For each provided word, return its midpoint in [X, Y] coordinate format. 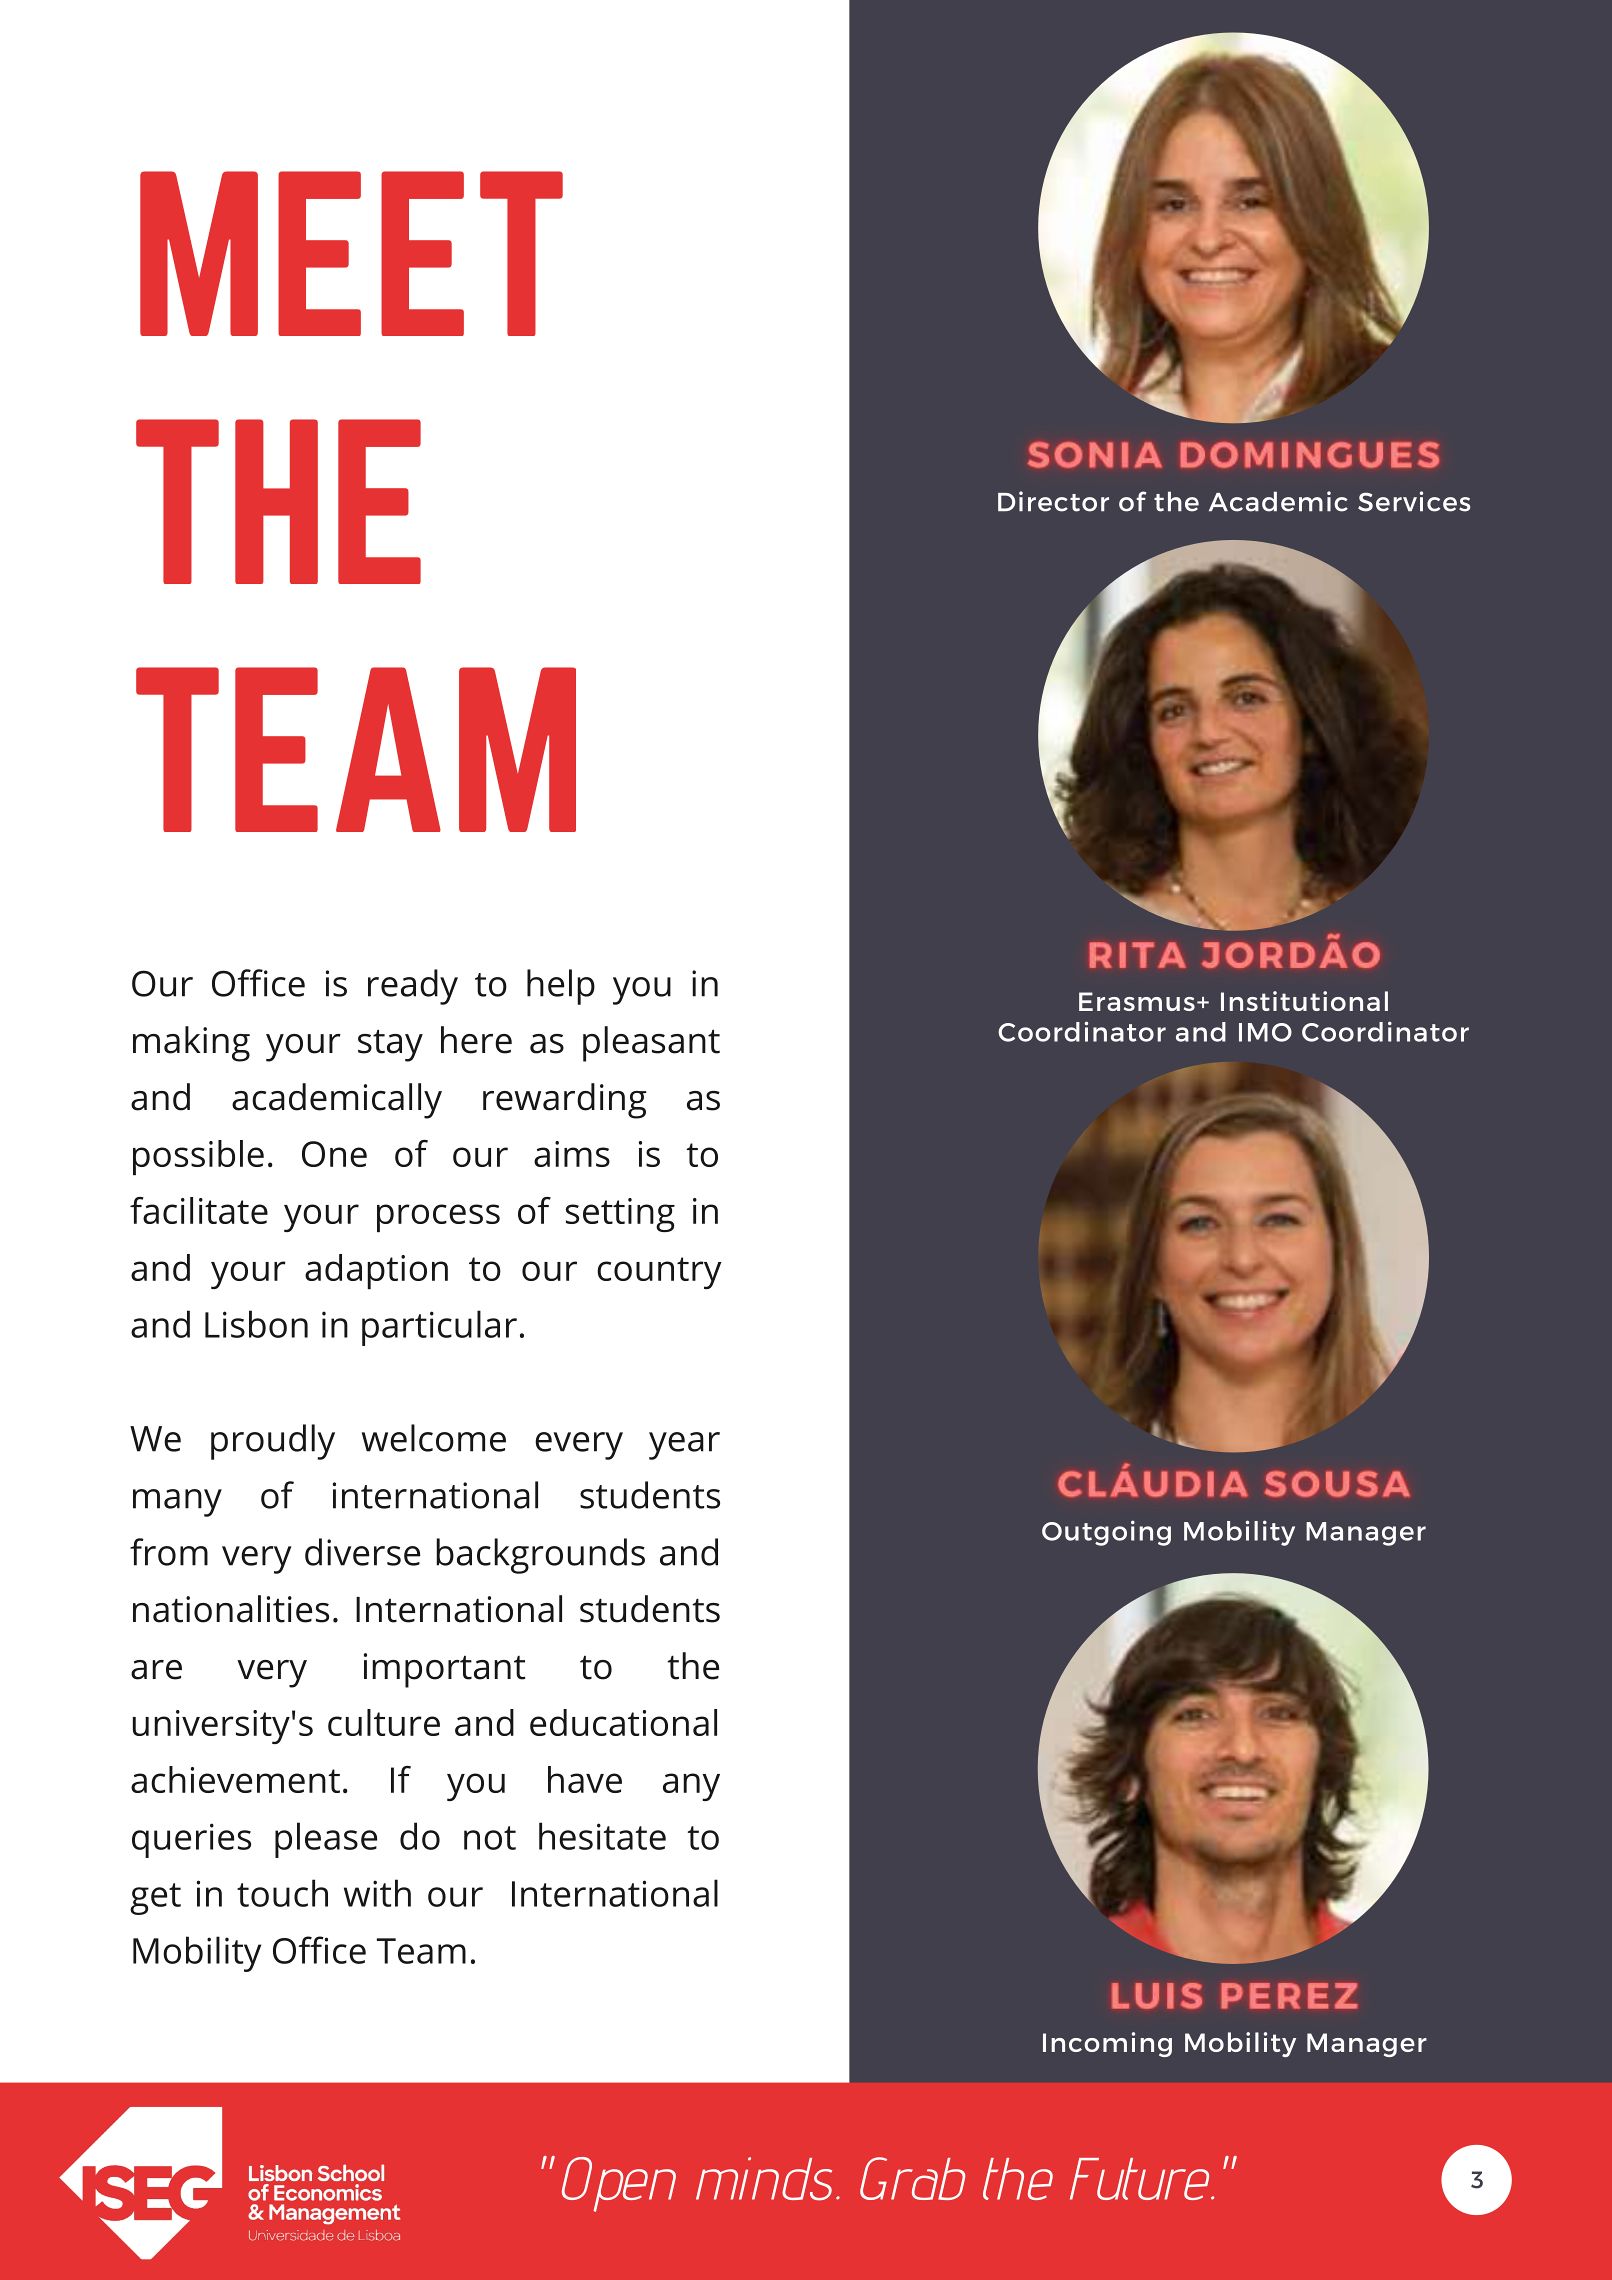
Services [1414, 501]
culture [384, 1722]
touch [282, 1893]
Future [1141, 2179]
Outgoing [1106, 1533]
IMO [1265, 1032]
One [334, 1154]
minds [764, 2179]
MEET [351, 253]
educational [623, 1722]
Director [1053, 501]
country [659, 1273]
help [561, 987]
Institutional [1304, 1001]
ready [413, 987]
